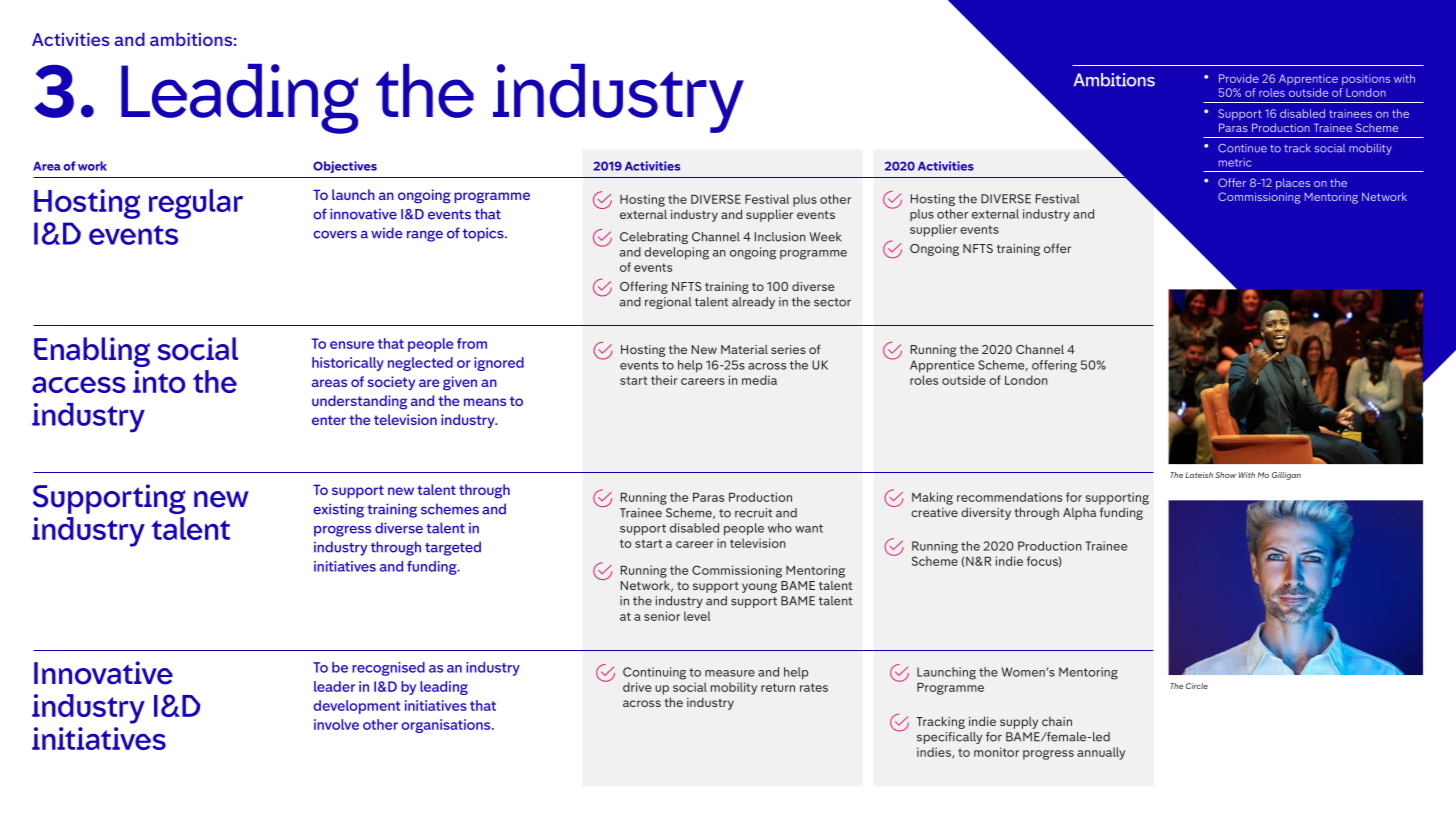 This page has height=819, width=1456. I want to click on recruit, so click(753, 513).
